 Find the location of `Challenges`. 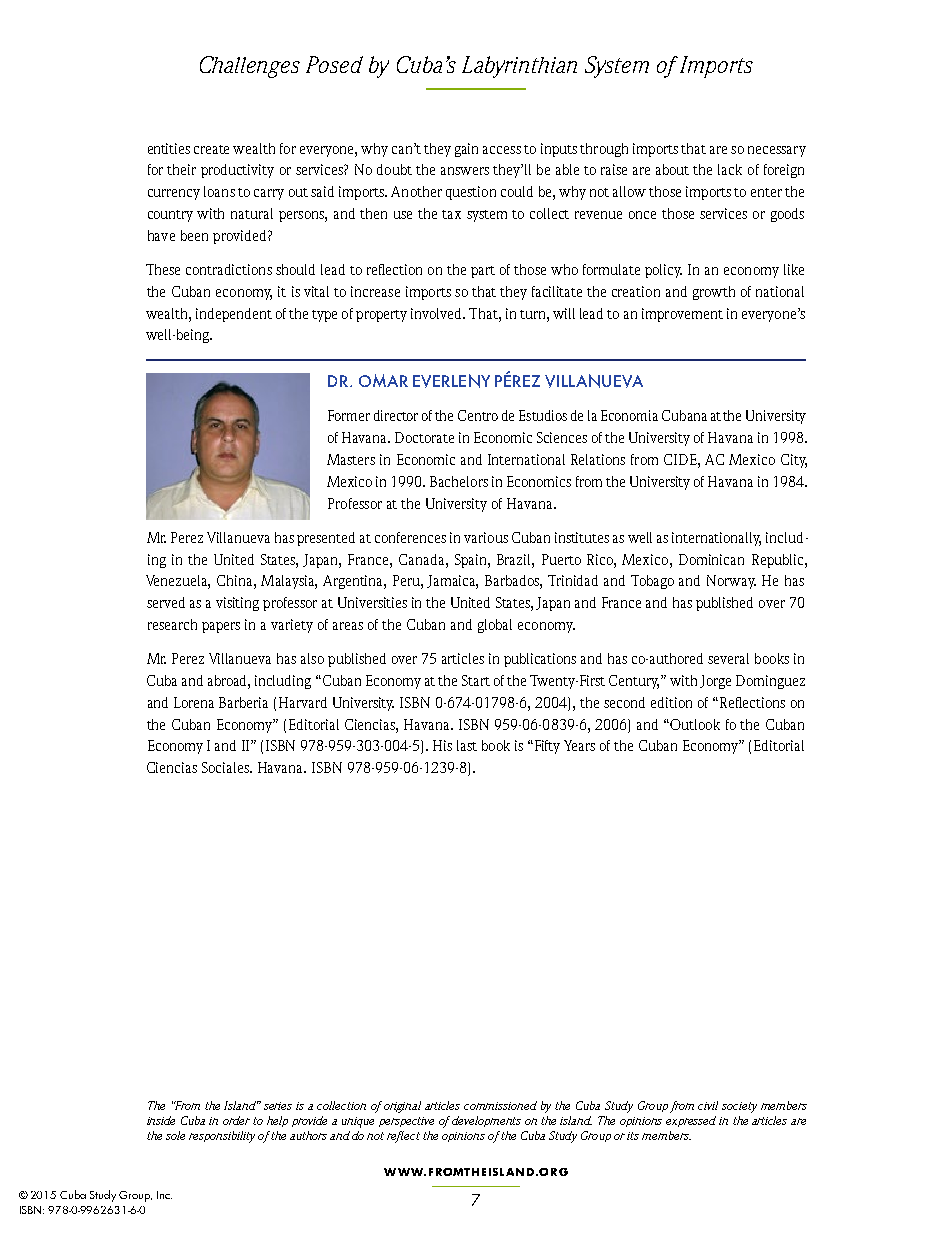

Challenges is located at coordinates (250, 67).
